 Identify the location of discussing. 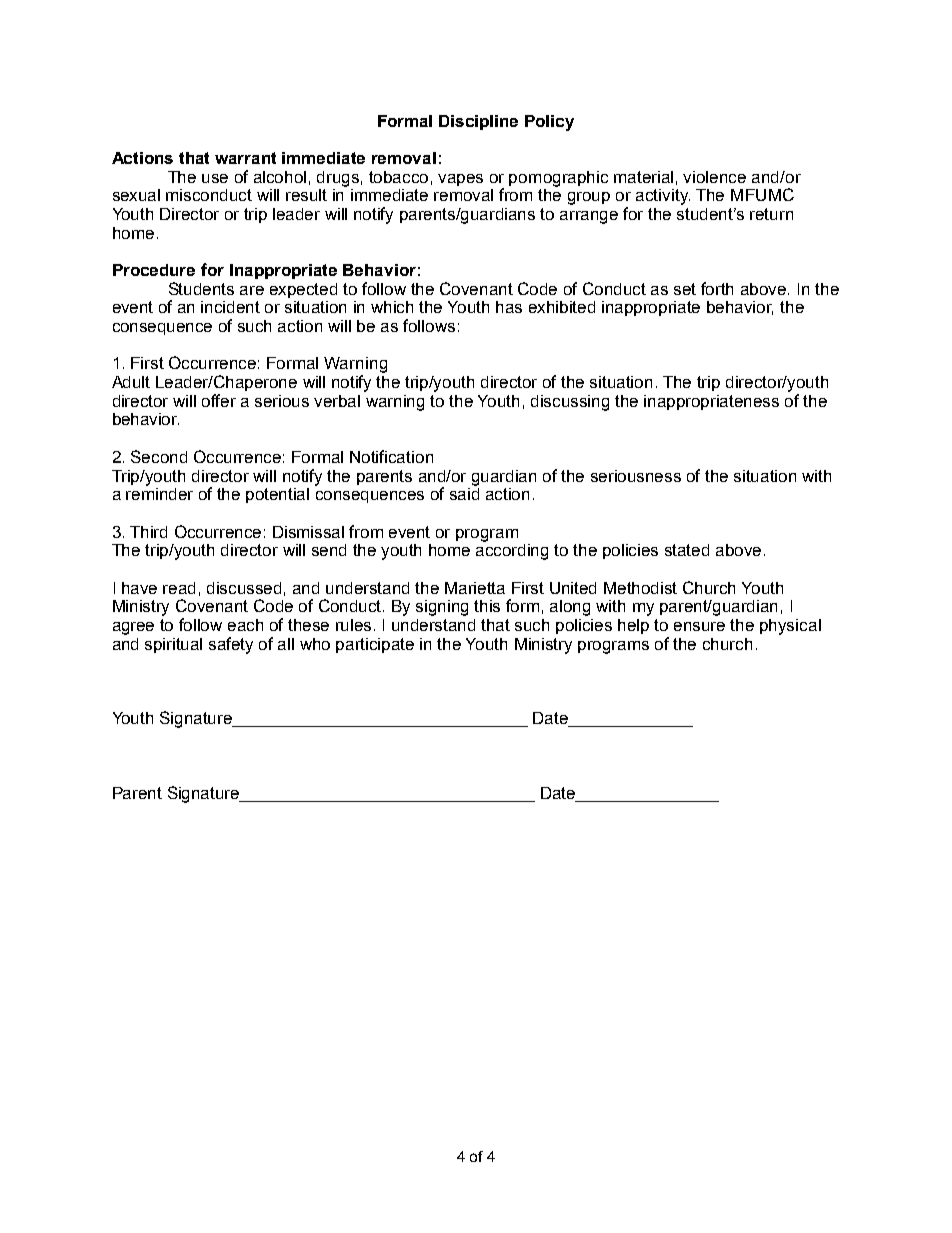
(570, 403).
